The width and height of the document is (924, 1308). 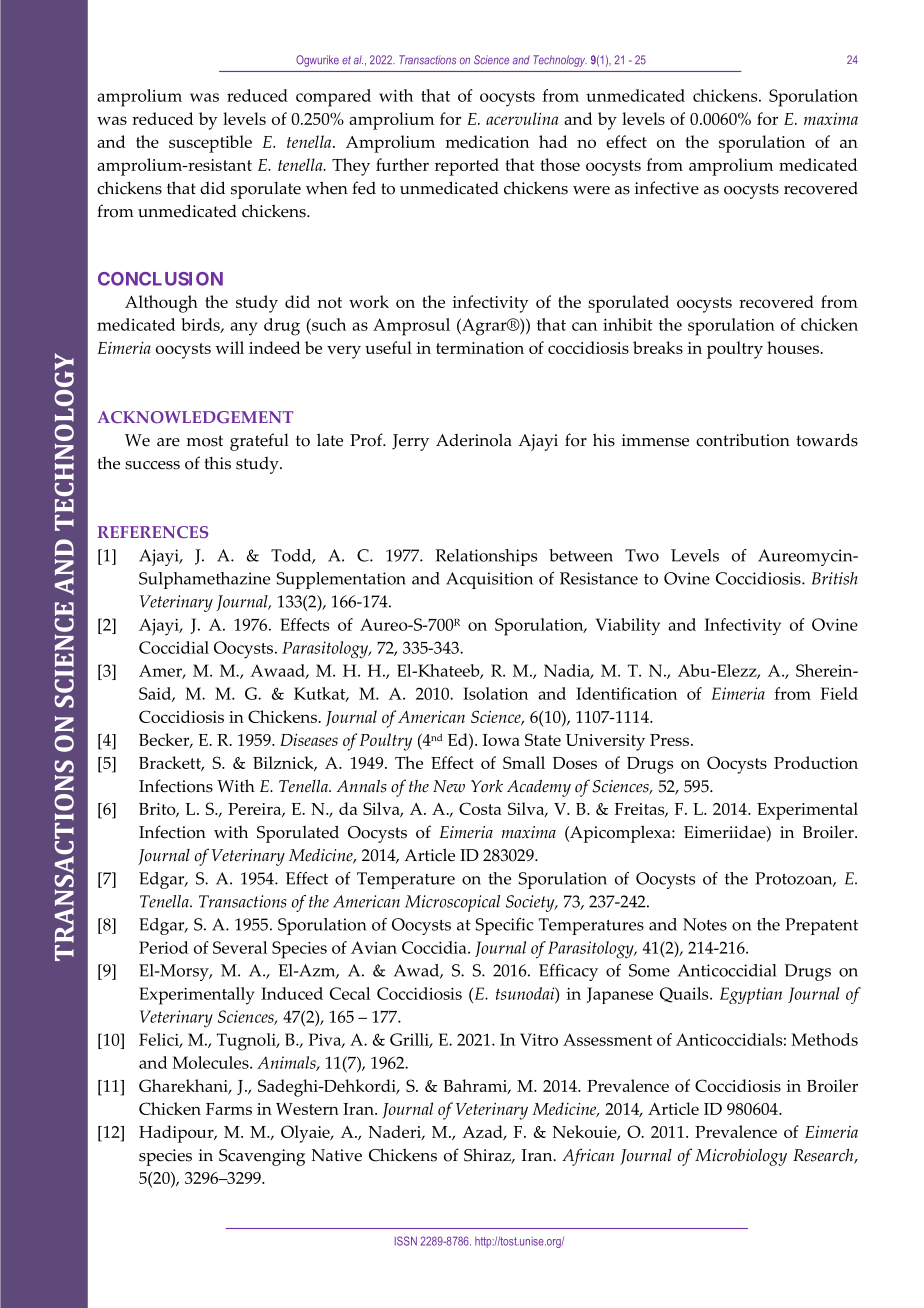 What do you see at coordinates (839, 693) in the document?
I see `Field` at bounding box center [839, 693].
